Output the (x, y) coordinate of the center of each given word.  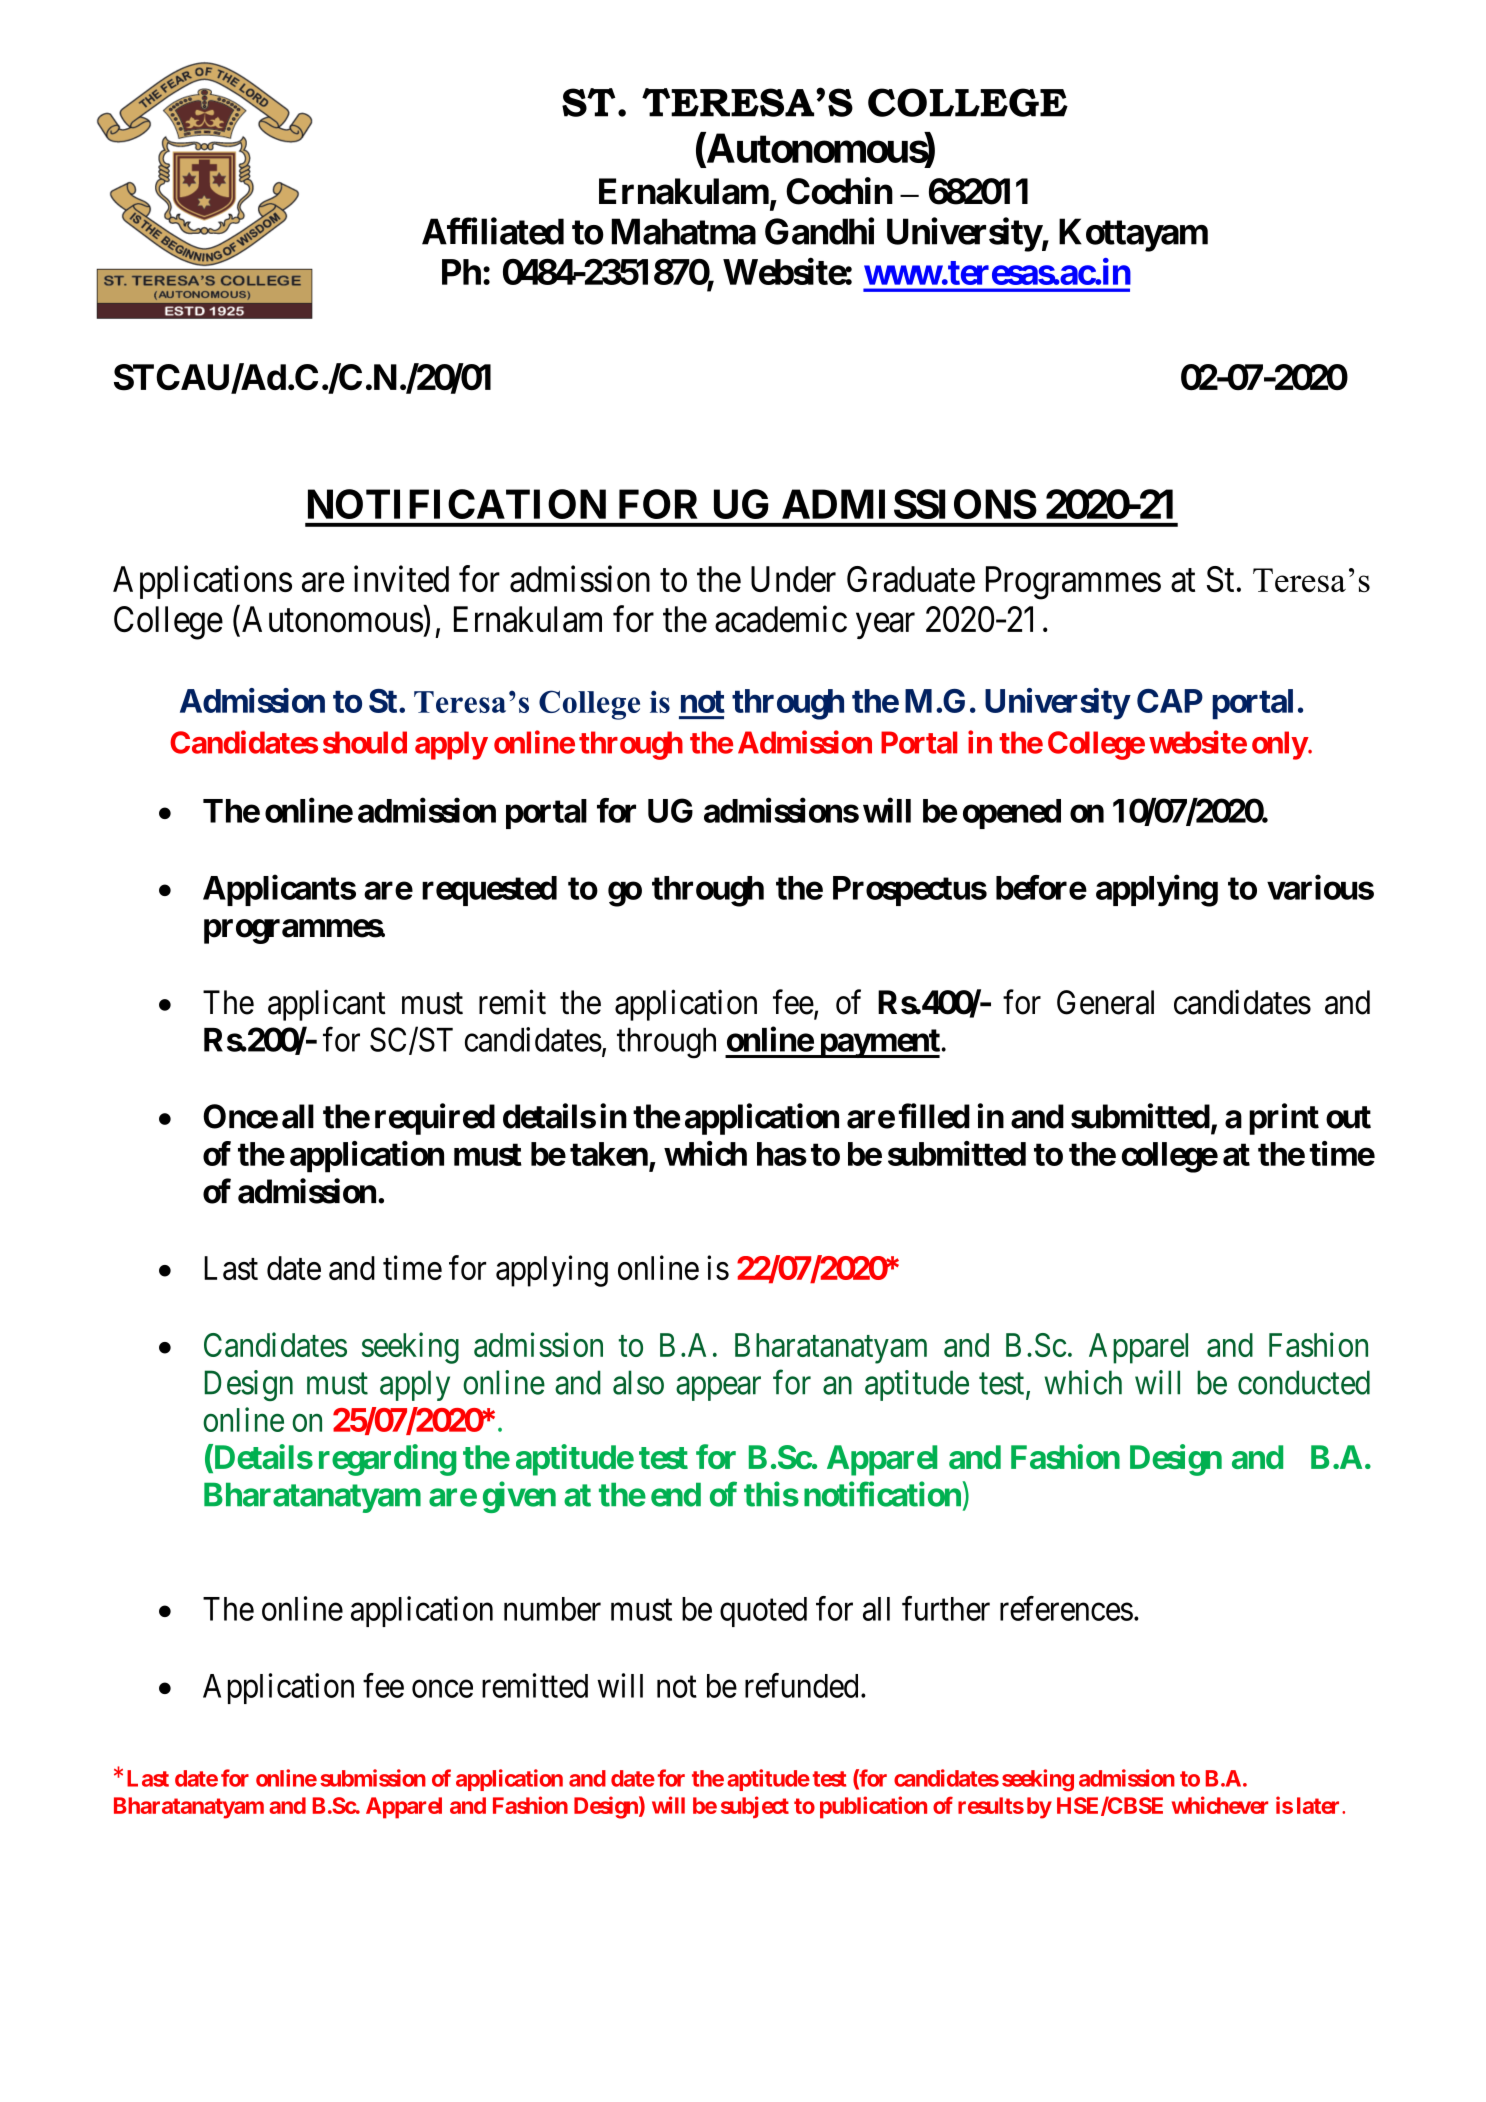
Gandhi (819, 231)
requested (489, 891)
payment (879, 1043)
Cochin (839, 191)
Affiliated (493, 231)
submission (373, 1778)
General (1105, 1002)
